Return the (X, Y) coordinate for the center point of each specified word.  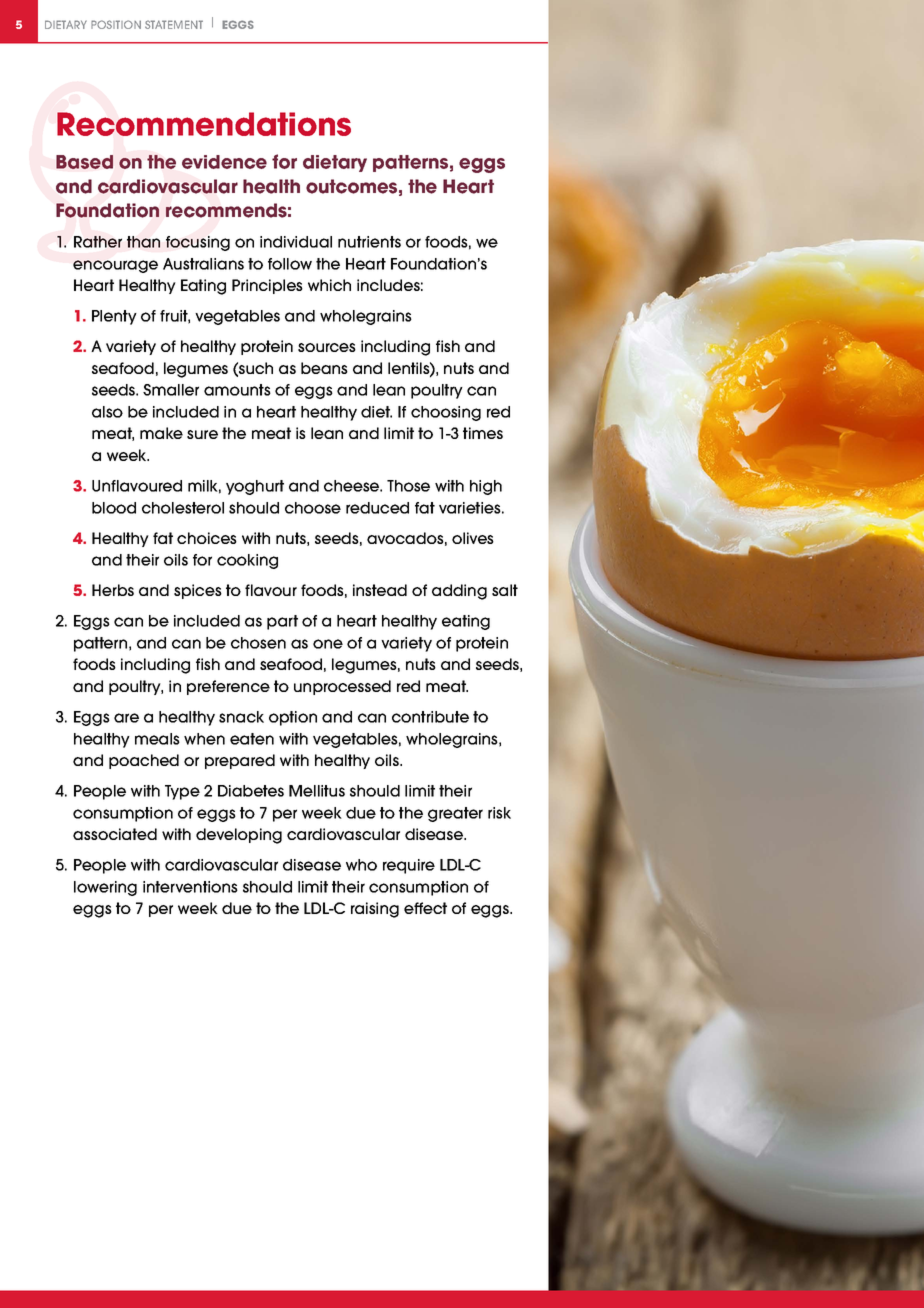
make (161, 433)
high (486, 487)
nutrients (369, 242)
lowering (105, 888)
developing (239, 836)
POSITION (116, 24)
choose (313, 508)
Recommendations (204, 124)
